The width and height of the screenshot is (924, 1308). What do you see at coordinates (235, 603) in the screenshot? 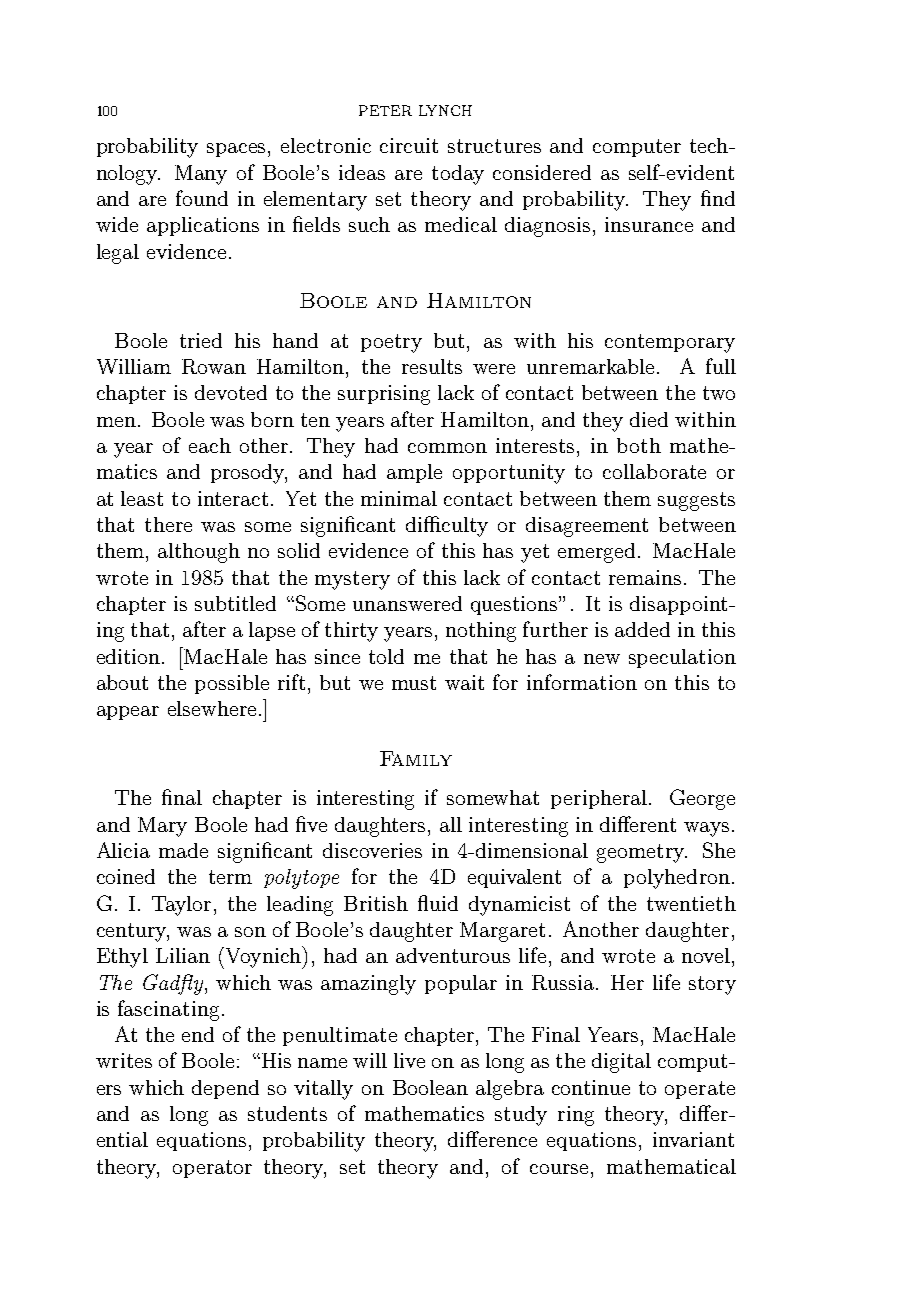
I see `subtitled` at bounding box center [235, 603].
